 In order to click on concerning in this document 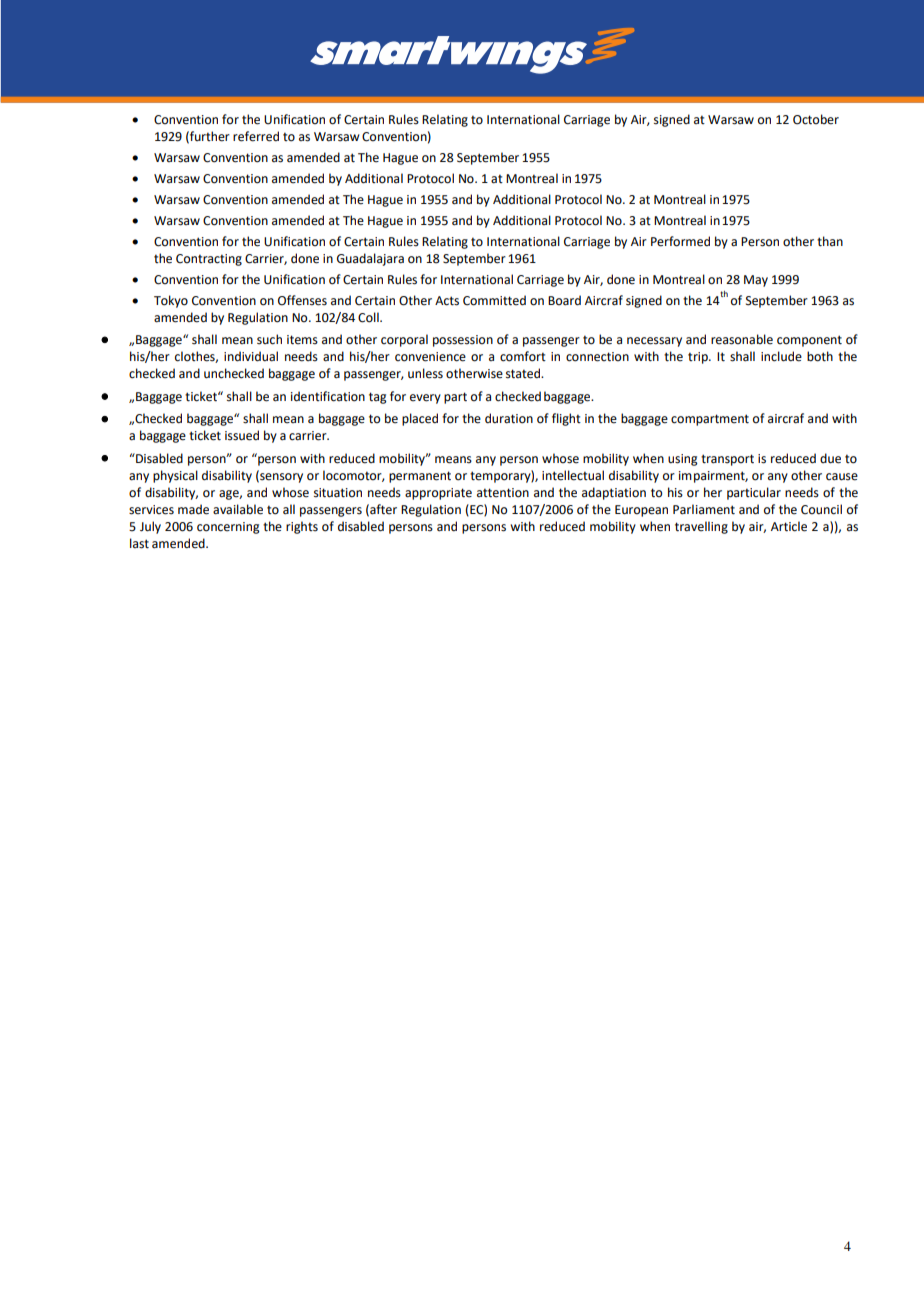, I will do `click(228, 528)`.
